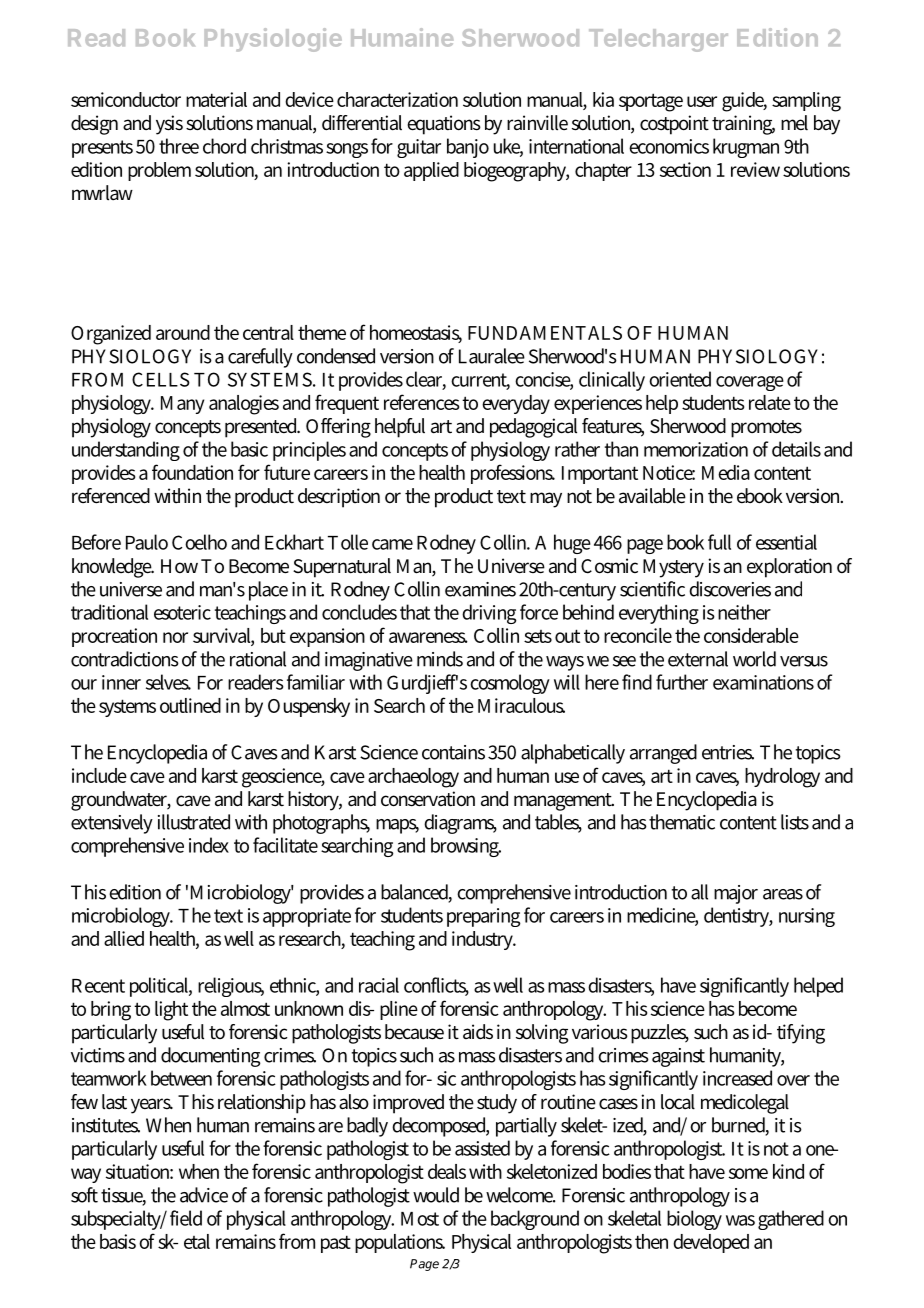 The image size is (924, 1308). Describe the element at coordinates (179, 146) in the page. I see `three` at that location.
